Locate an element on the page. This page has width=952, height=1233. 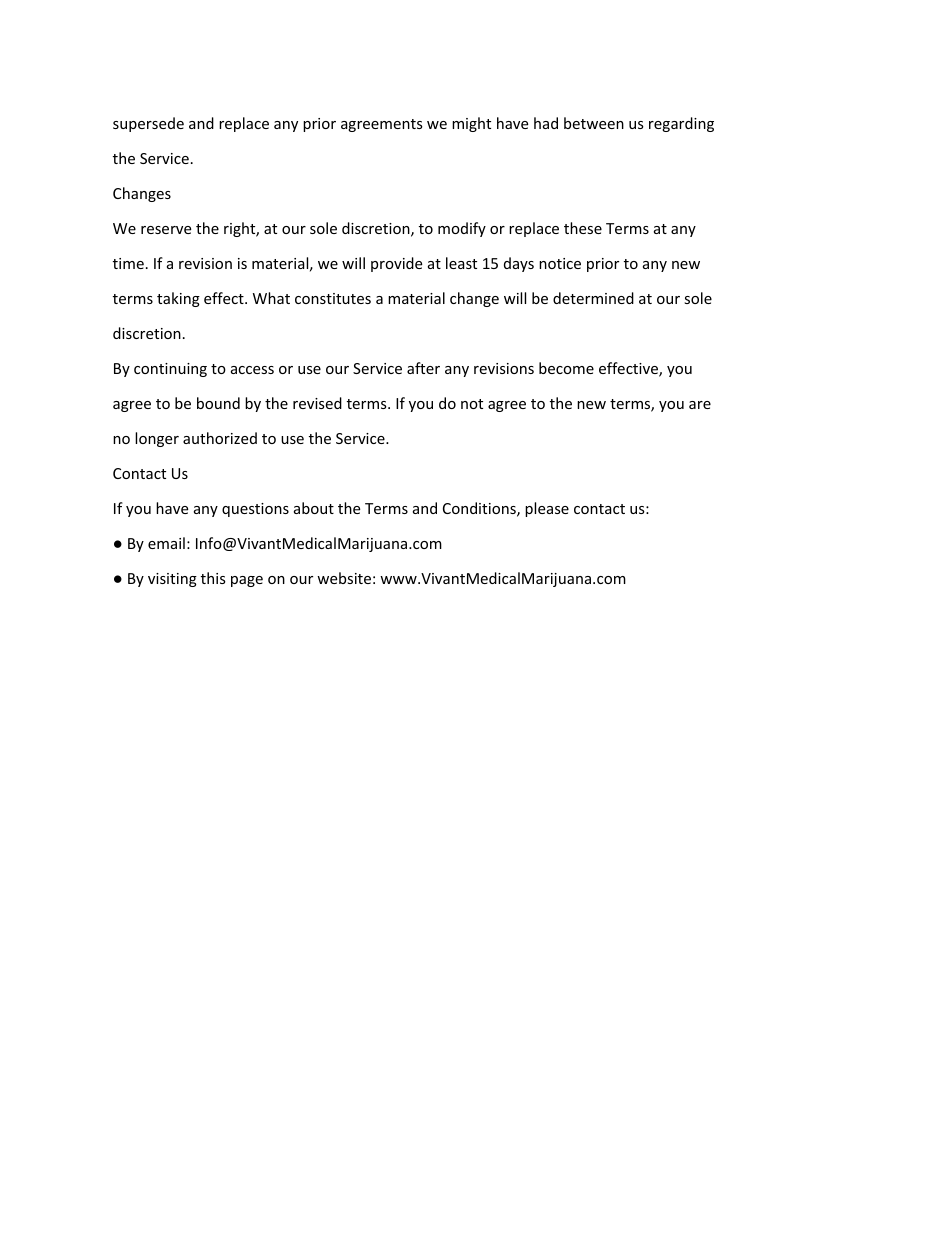
continuing is located at coordinates (170, 370).
